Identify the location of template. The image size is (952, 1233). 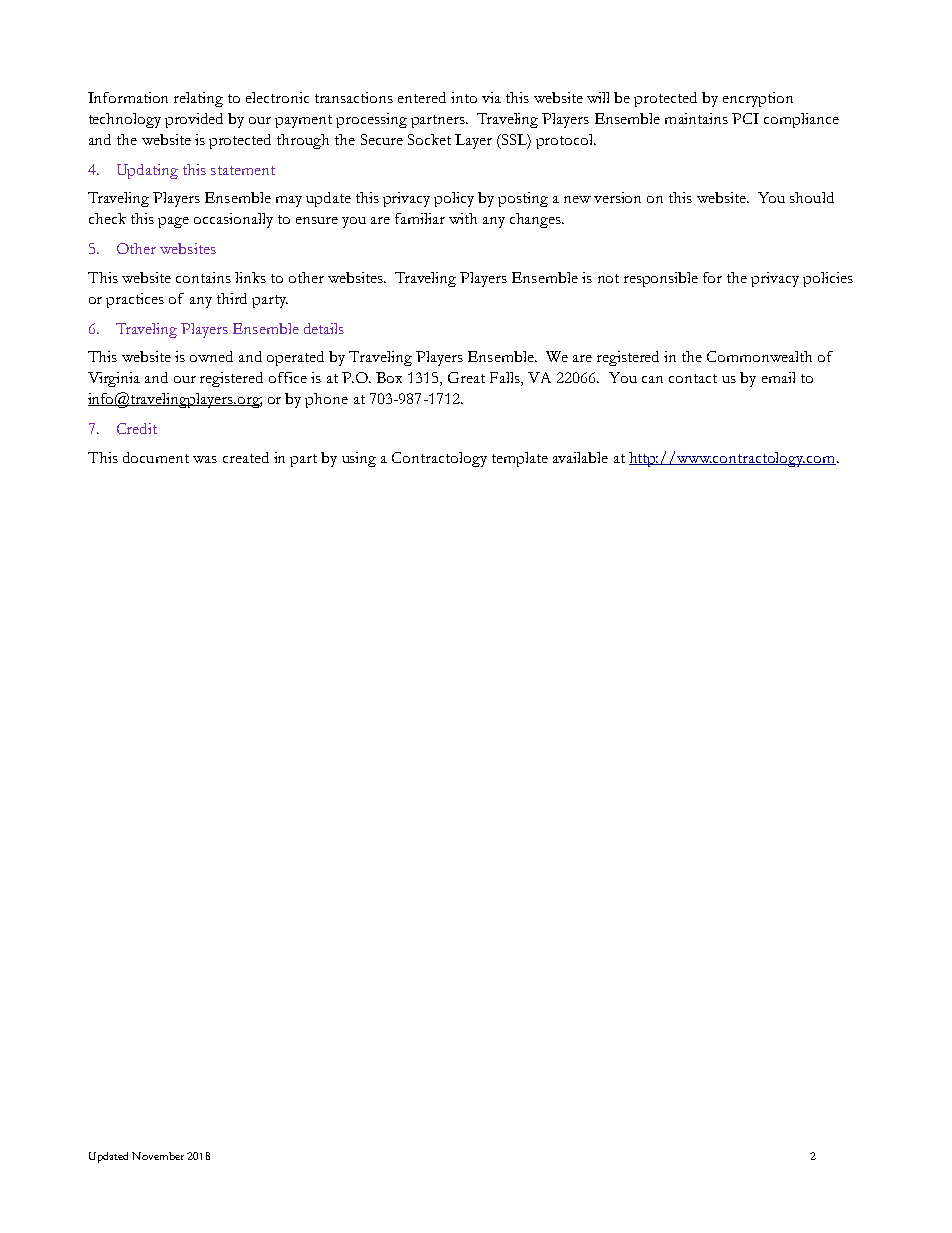
(520, 459).
